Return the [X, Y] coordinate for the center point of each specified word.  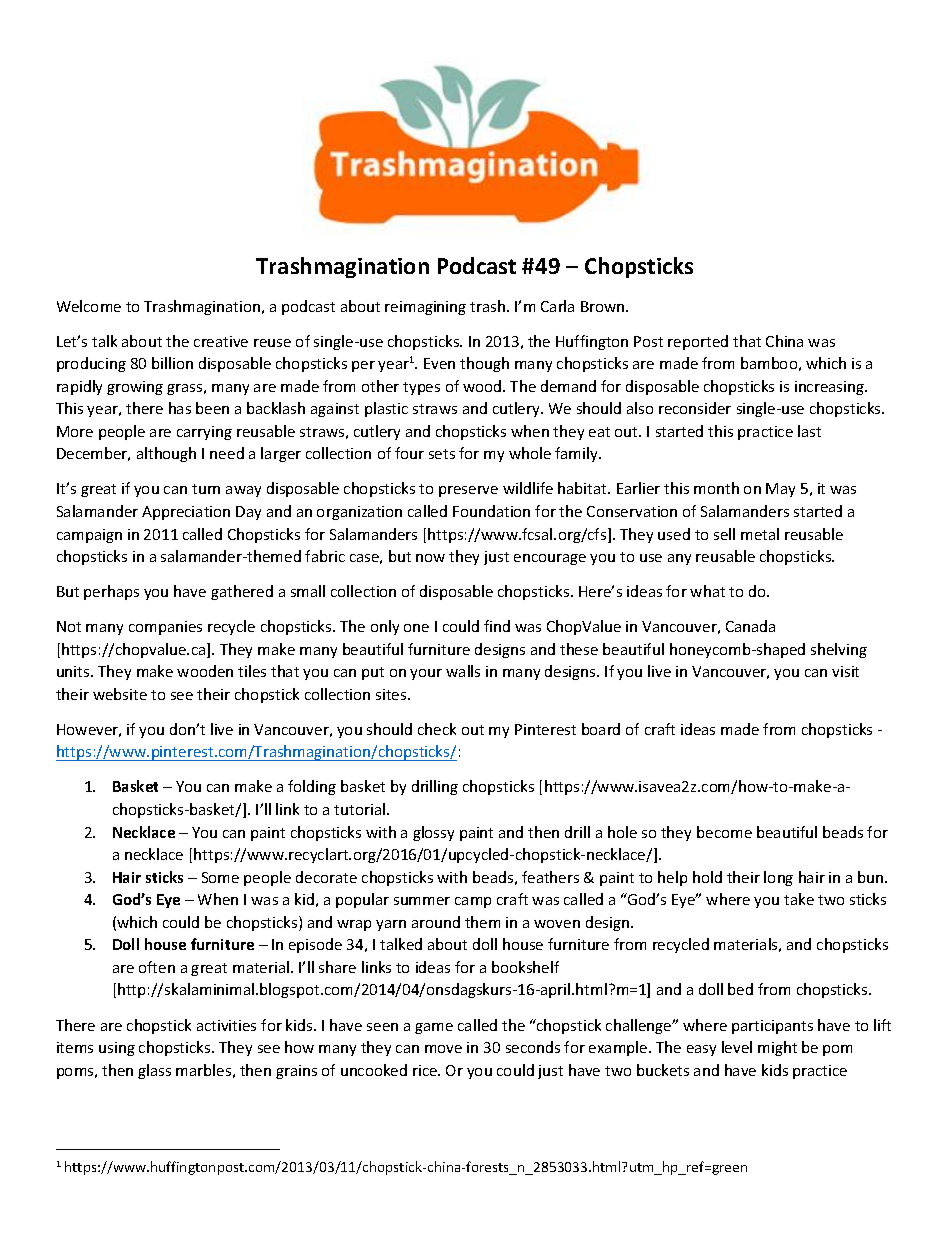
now [430, 558]
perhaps [111, 592]
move [443, 1049]
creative [221, 341]
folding [312, 787]
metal [760, 534]
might [777, 1048]
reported [698, 342]
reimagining [425, 308]
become [724, 832]
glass [154, 1071]
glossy [433, 833]
